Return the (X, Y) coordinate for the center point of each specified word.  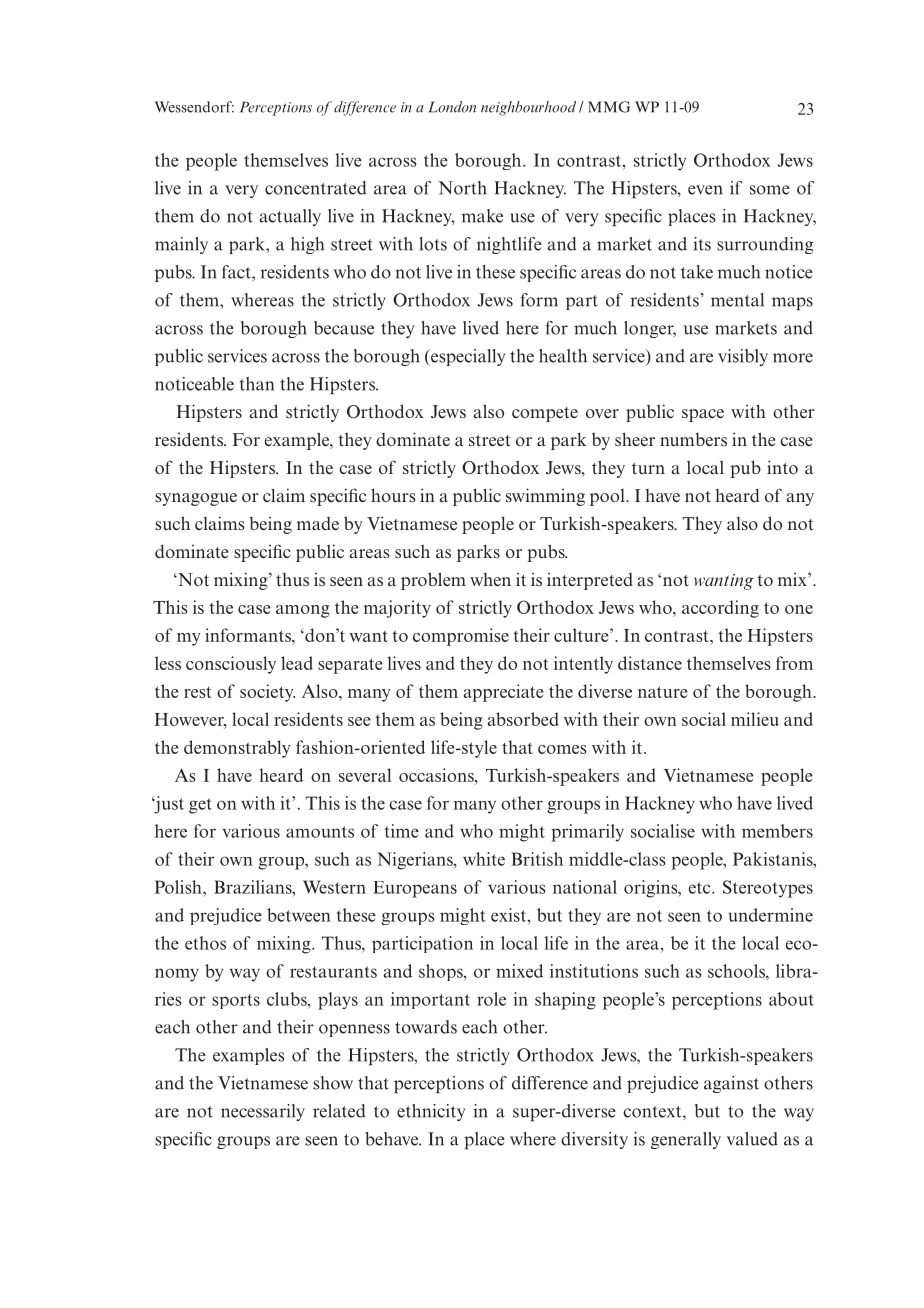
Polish (179, 887)
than (257, 384)
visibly (743, 357)
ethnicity (431, 1112)
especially (467, 357)
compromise (461, 637)
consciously (231, 665)
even (705, 190)
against (731, 1084)
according (720, 609)
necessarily (263, 1112)
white (484, 859)
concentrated (316, 188)
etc (701, 888)
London (452, 107)
